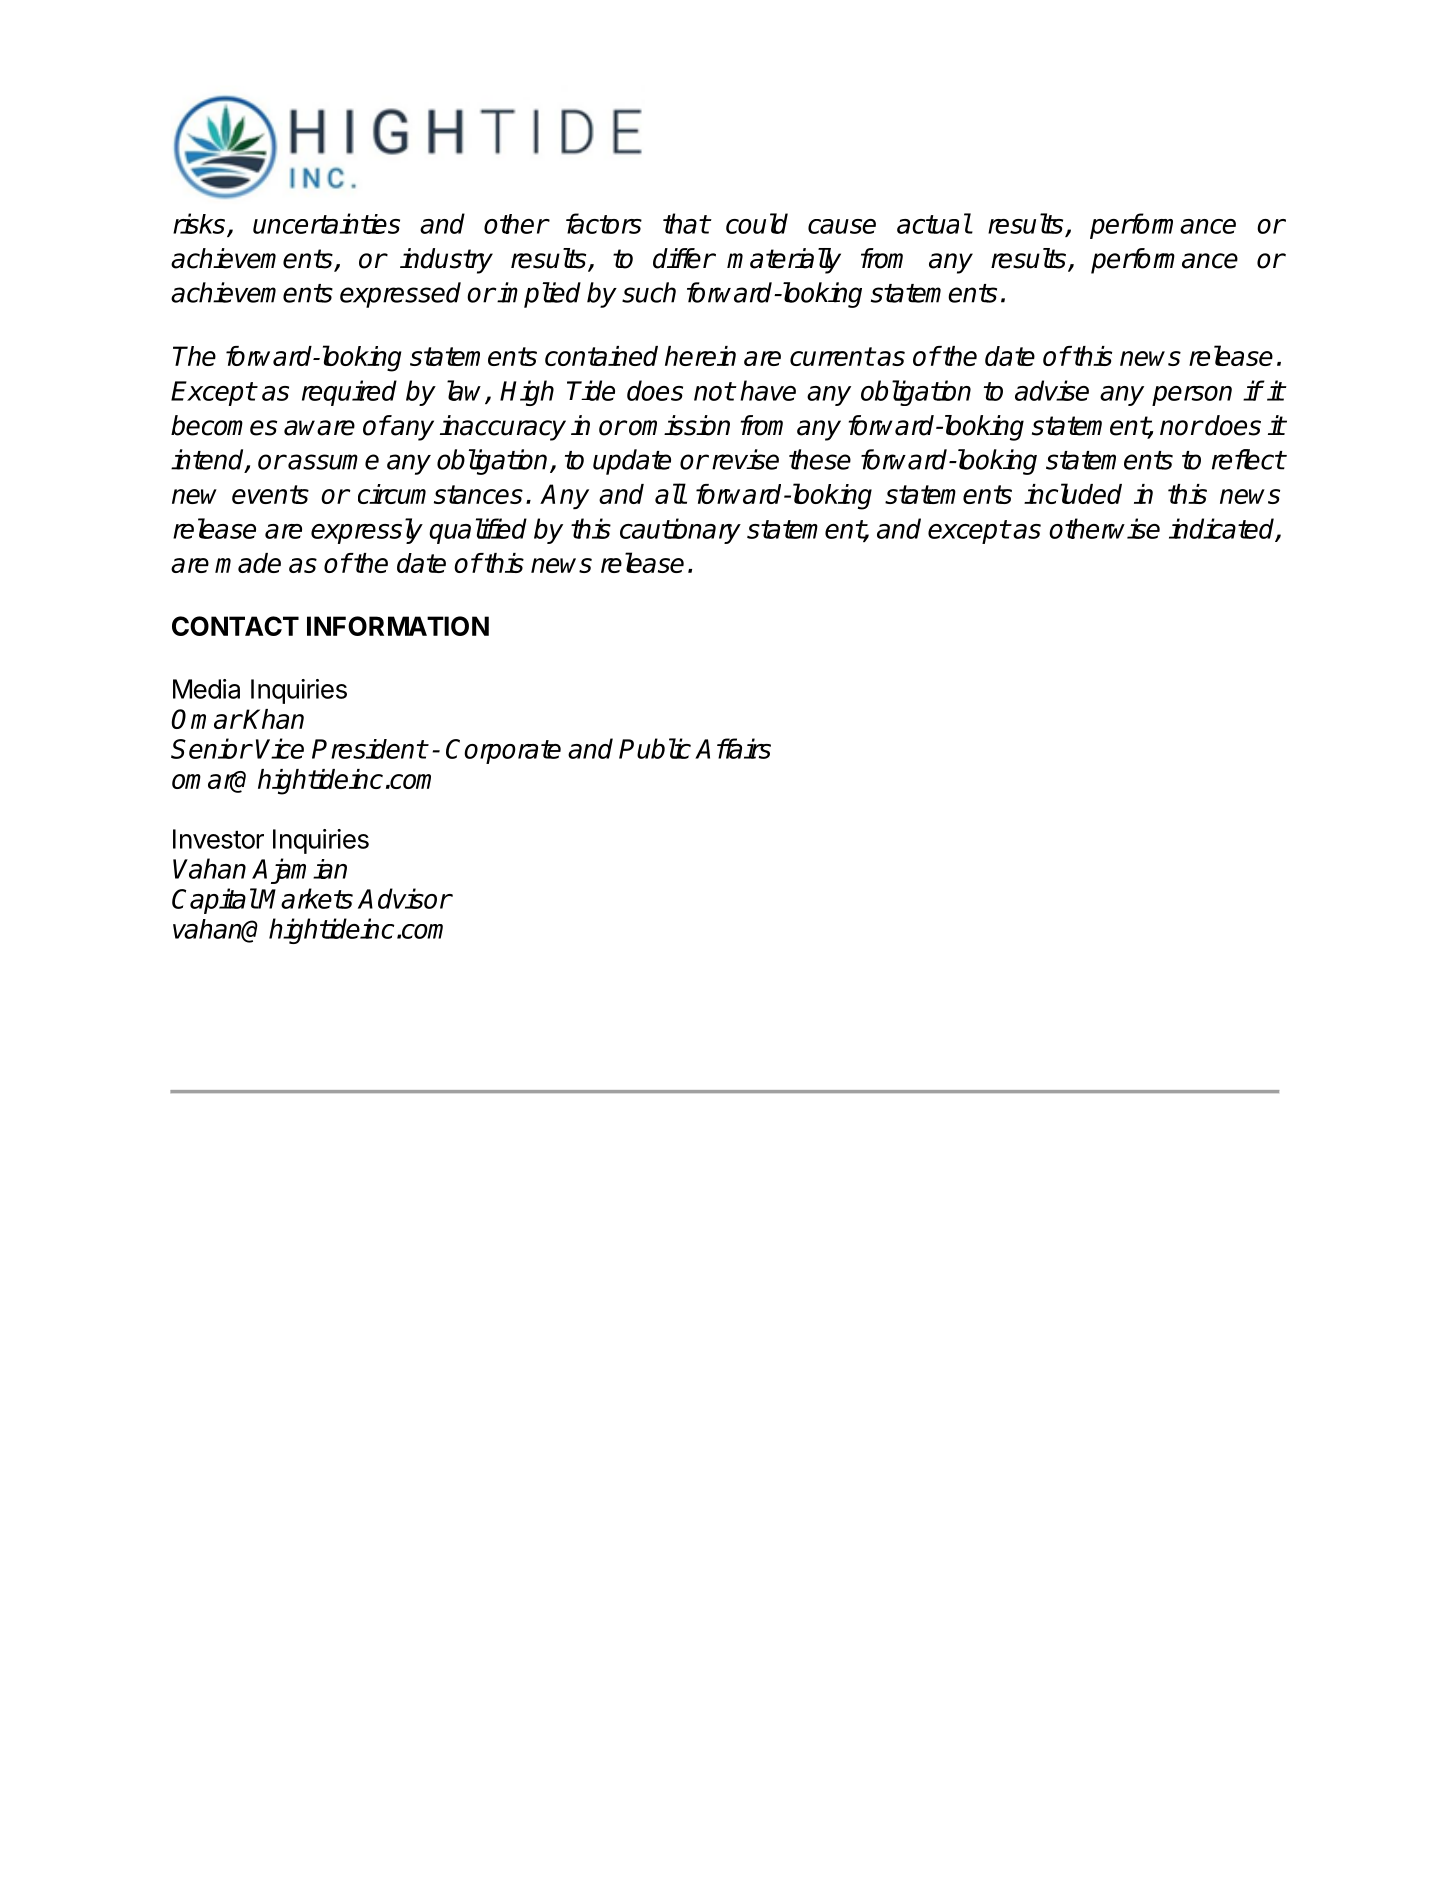 This document has height=1877, width=1450. What do you see at coordinates (333, 462) in the document?
I see `assume` at bounding box center [333, 462].
